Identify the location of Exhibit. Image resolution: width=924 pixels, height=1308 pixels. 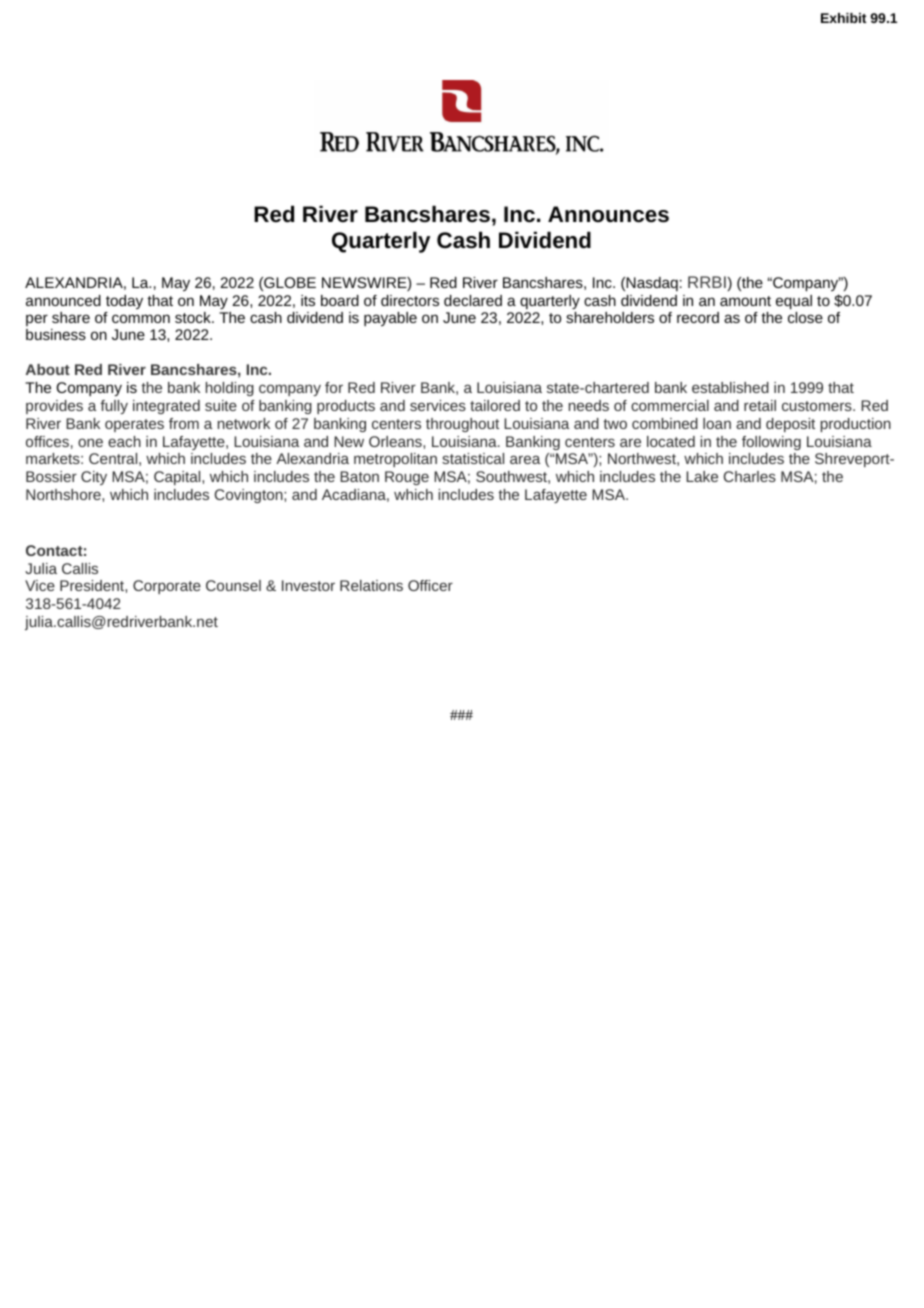
(844, 18).
